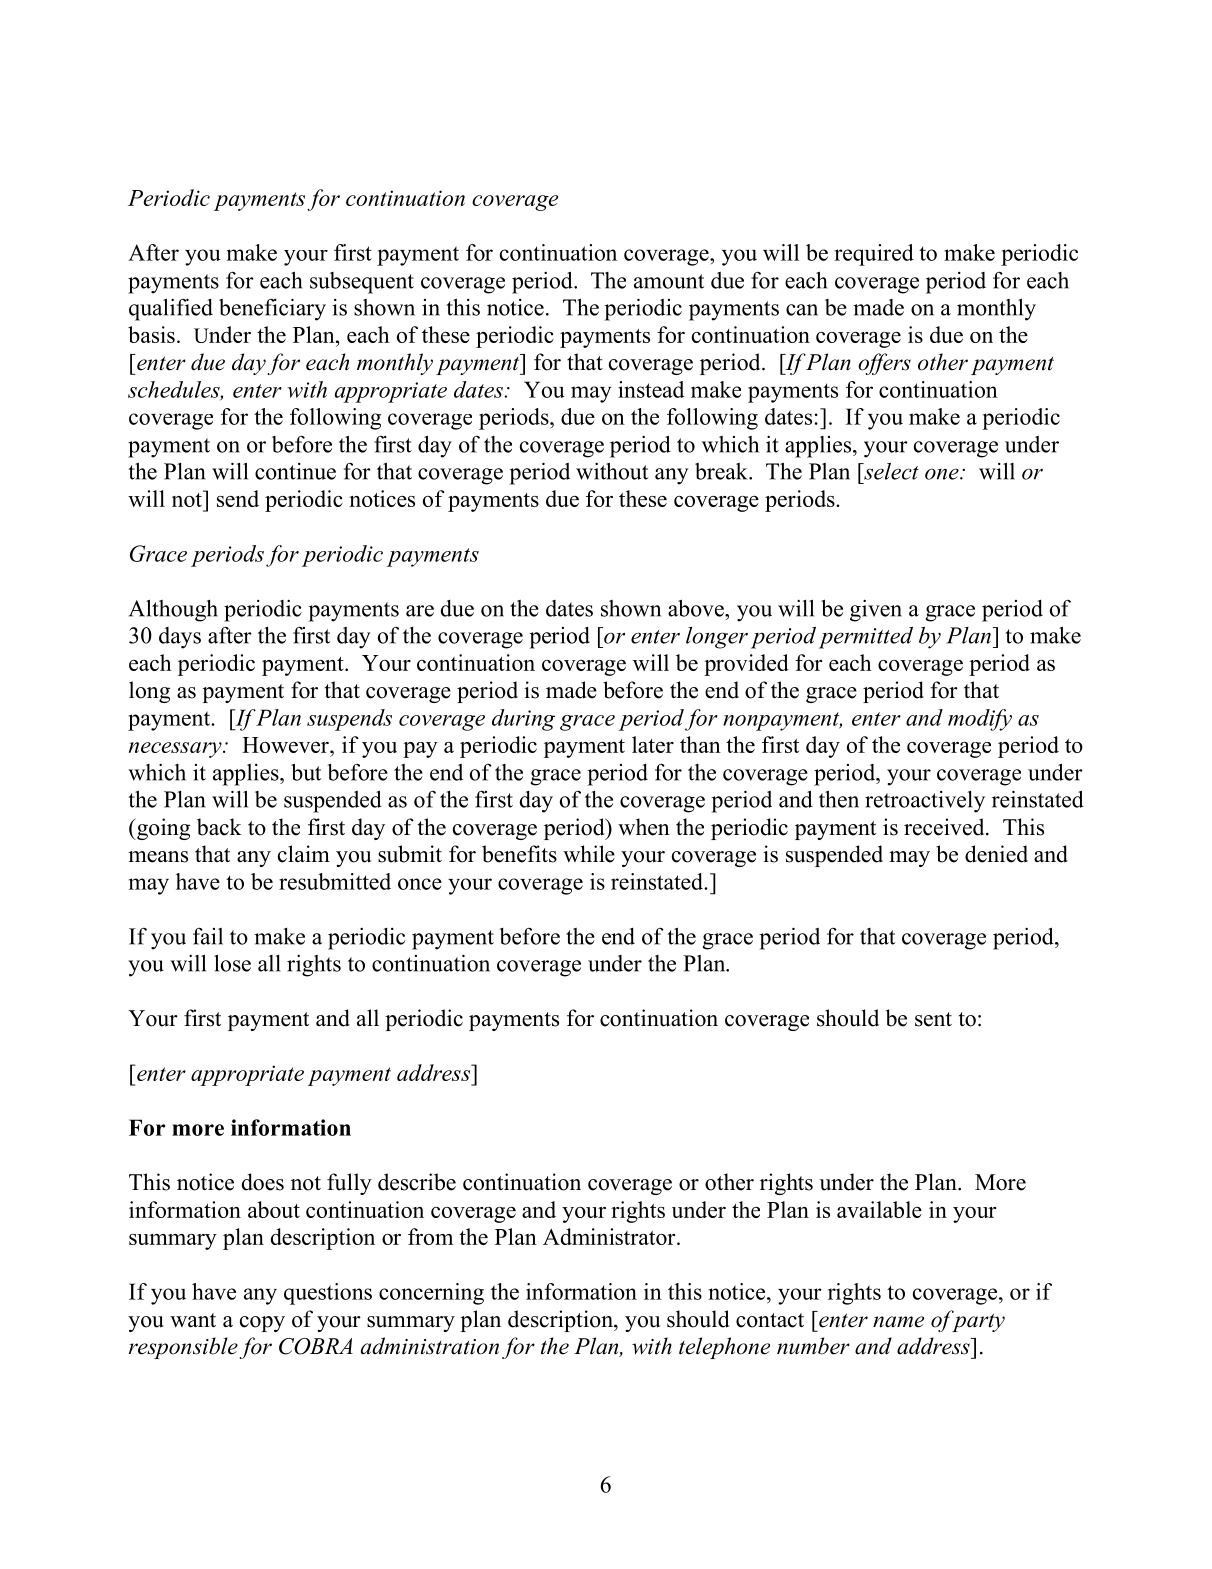  What do you see at coordinates (610, 1236) in the image?
I see `Administrator` at bounding box center [610, 1236].
